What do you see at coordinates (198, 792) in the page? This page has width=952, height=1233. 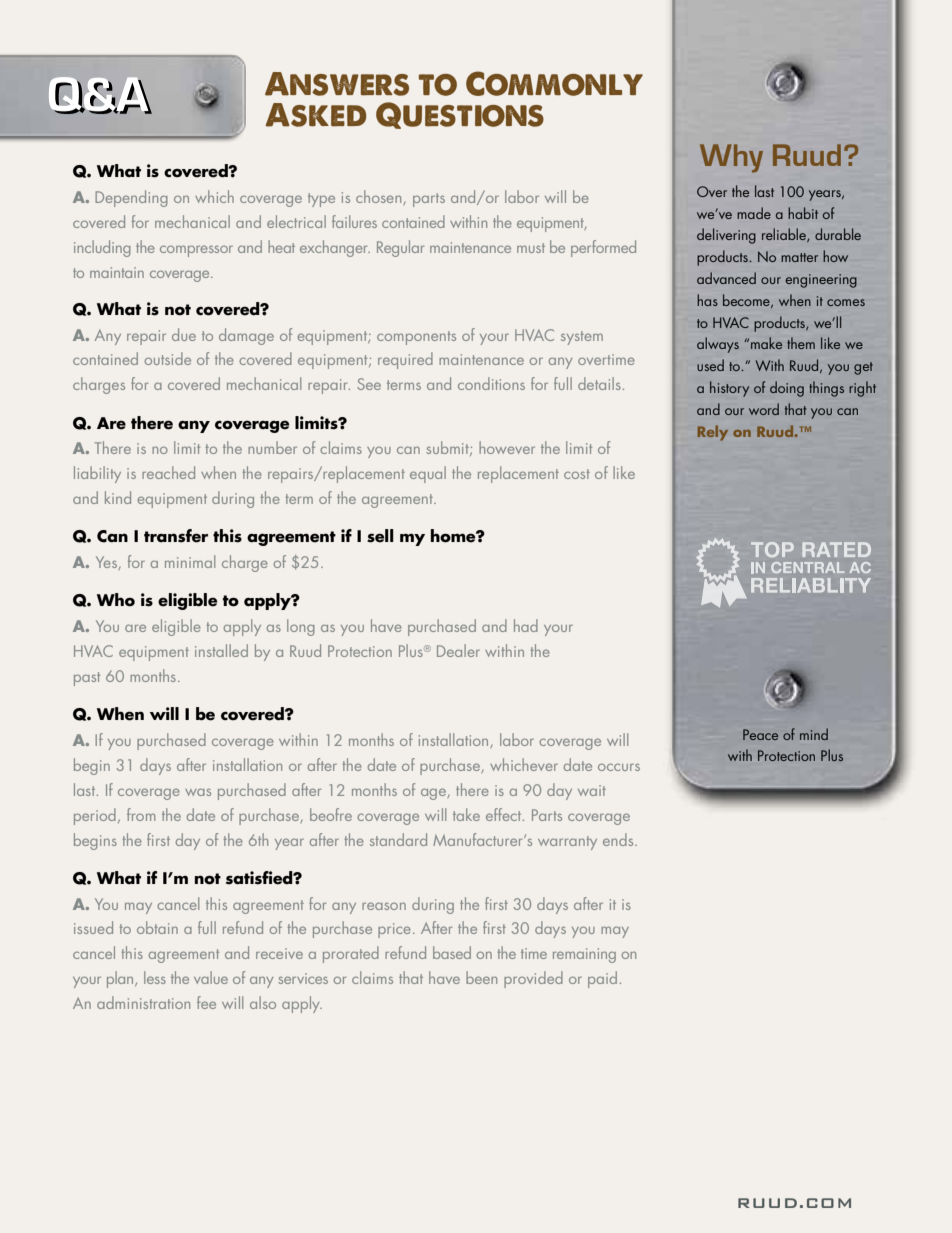 I see `was` at bounding box center [198, 792].
